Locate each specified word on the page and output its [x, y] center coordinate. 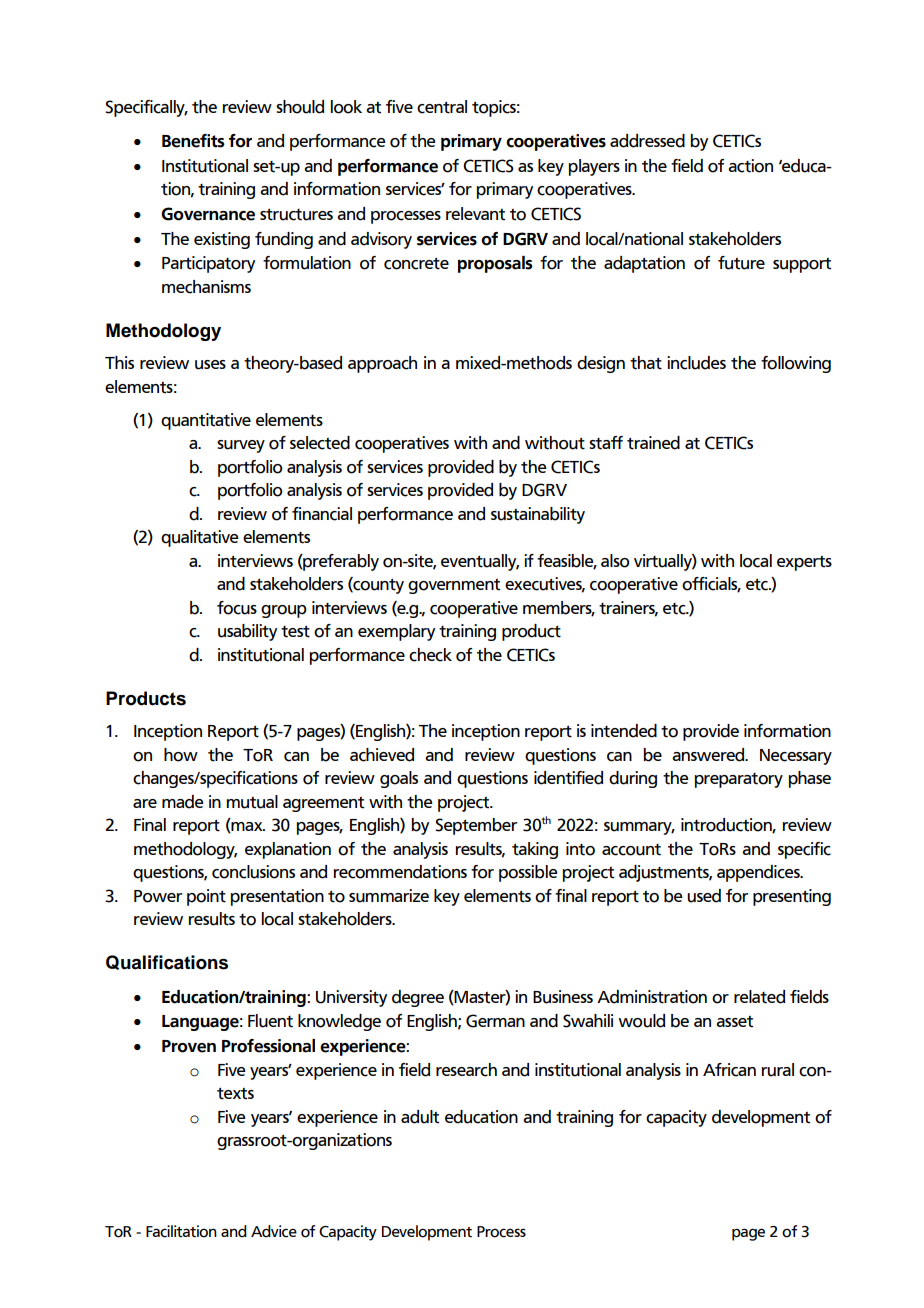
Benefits [193, 141]
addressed [647, 141]
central [442, 107]
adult [420, 1117]
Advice [274, 1231]
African [729, 1070]
